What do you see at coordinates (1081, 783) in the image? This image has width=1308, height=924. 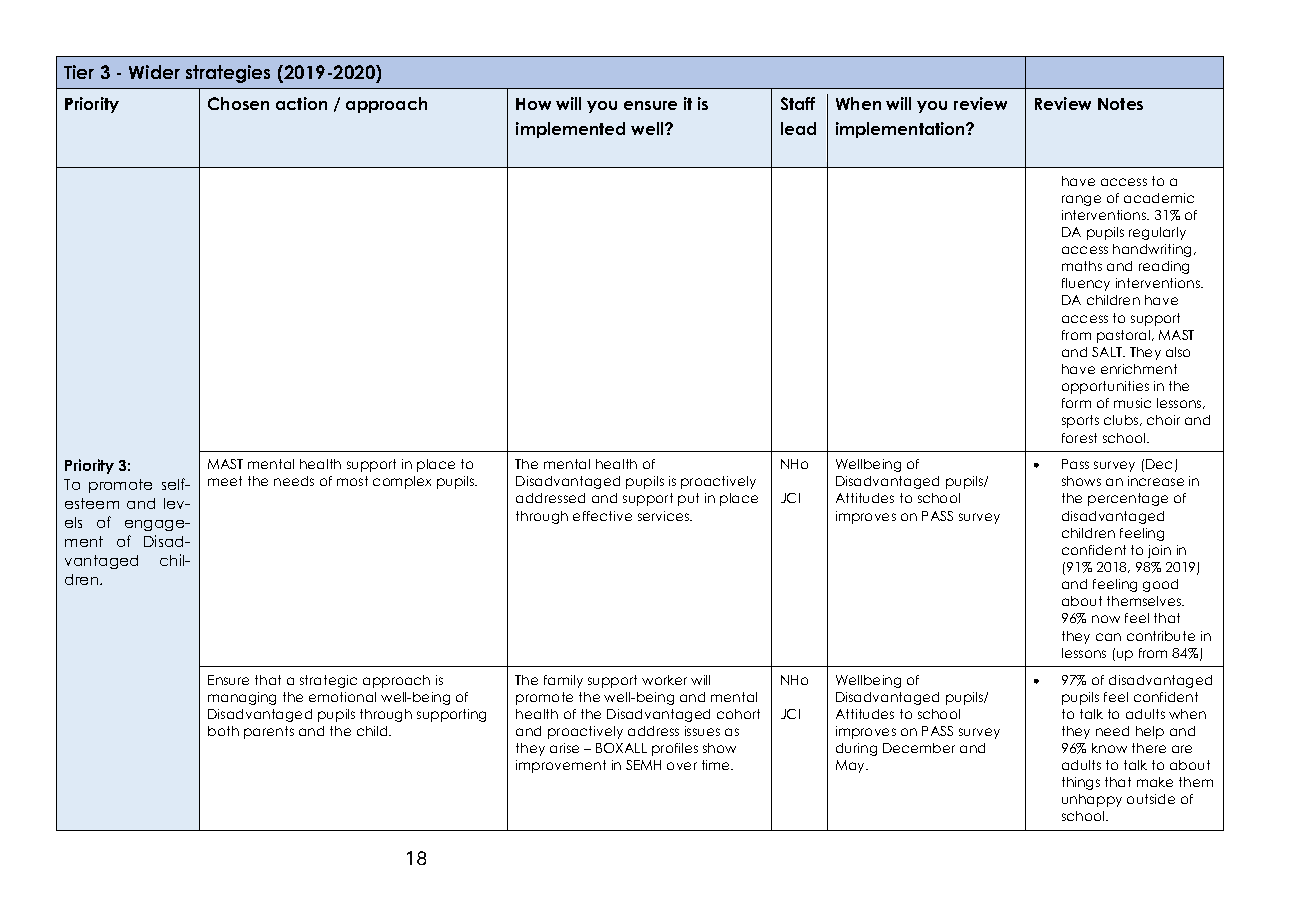 I see `things` at bounding box center [1081, 783].
